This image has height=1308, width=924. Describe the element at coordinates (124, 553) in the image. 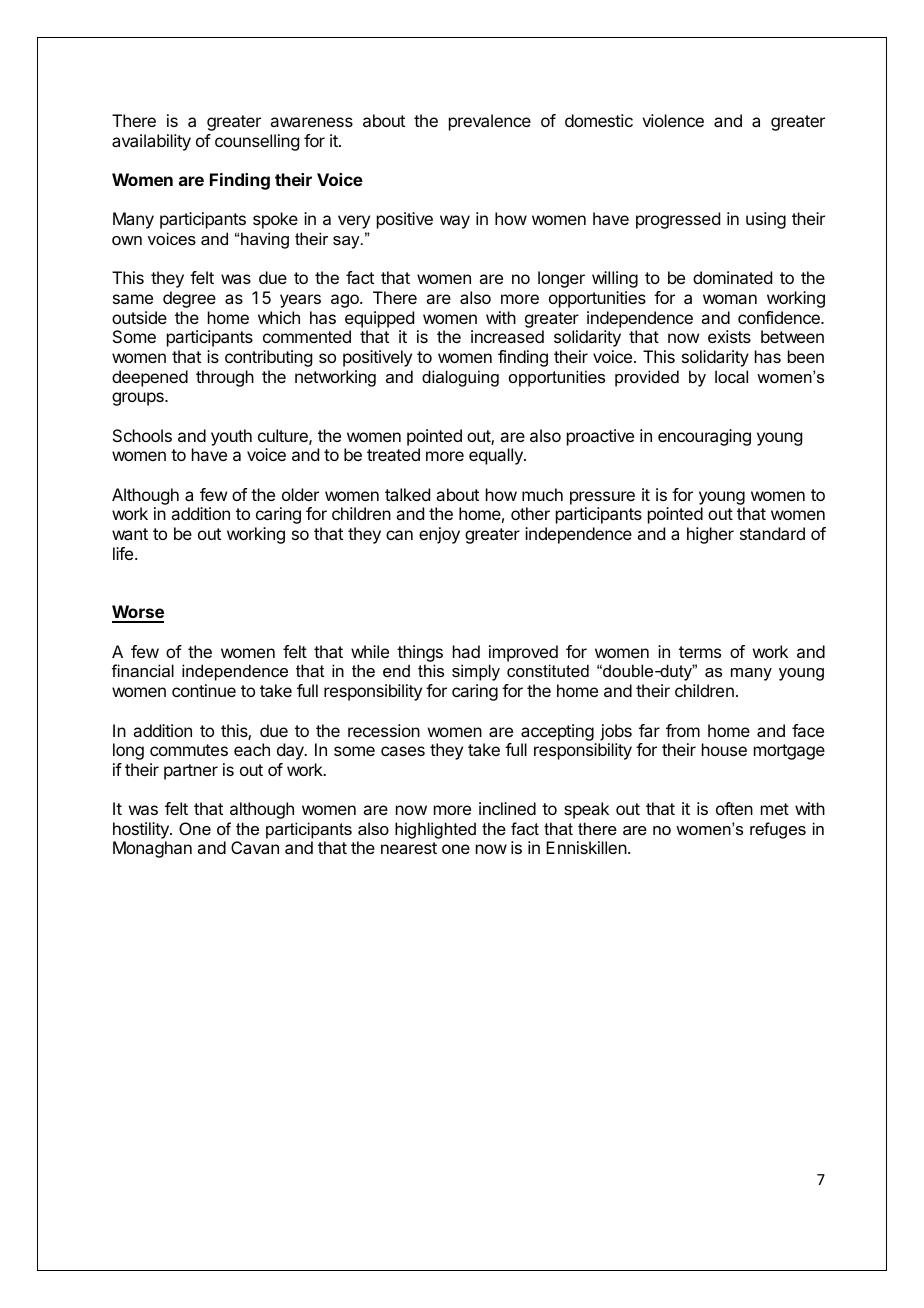

I see `life` at that location.
